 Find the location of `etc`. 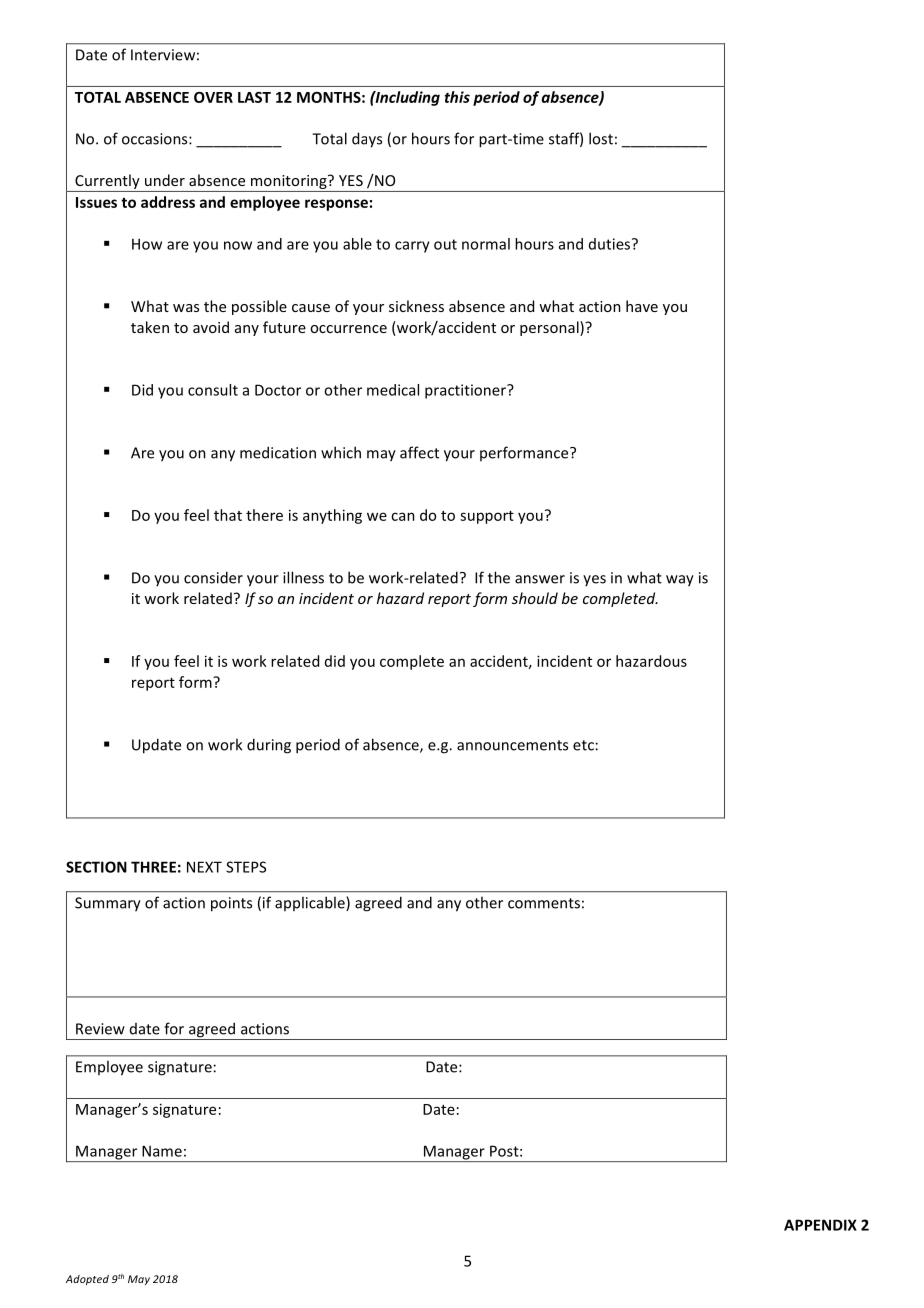

etc is located at coordinates (583, 745).
